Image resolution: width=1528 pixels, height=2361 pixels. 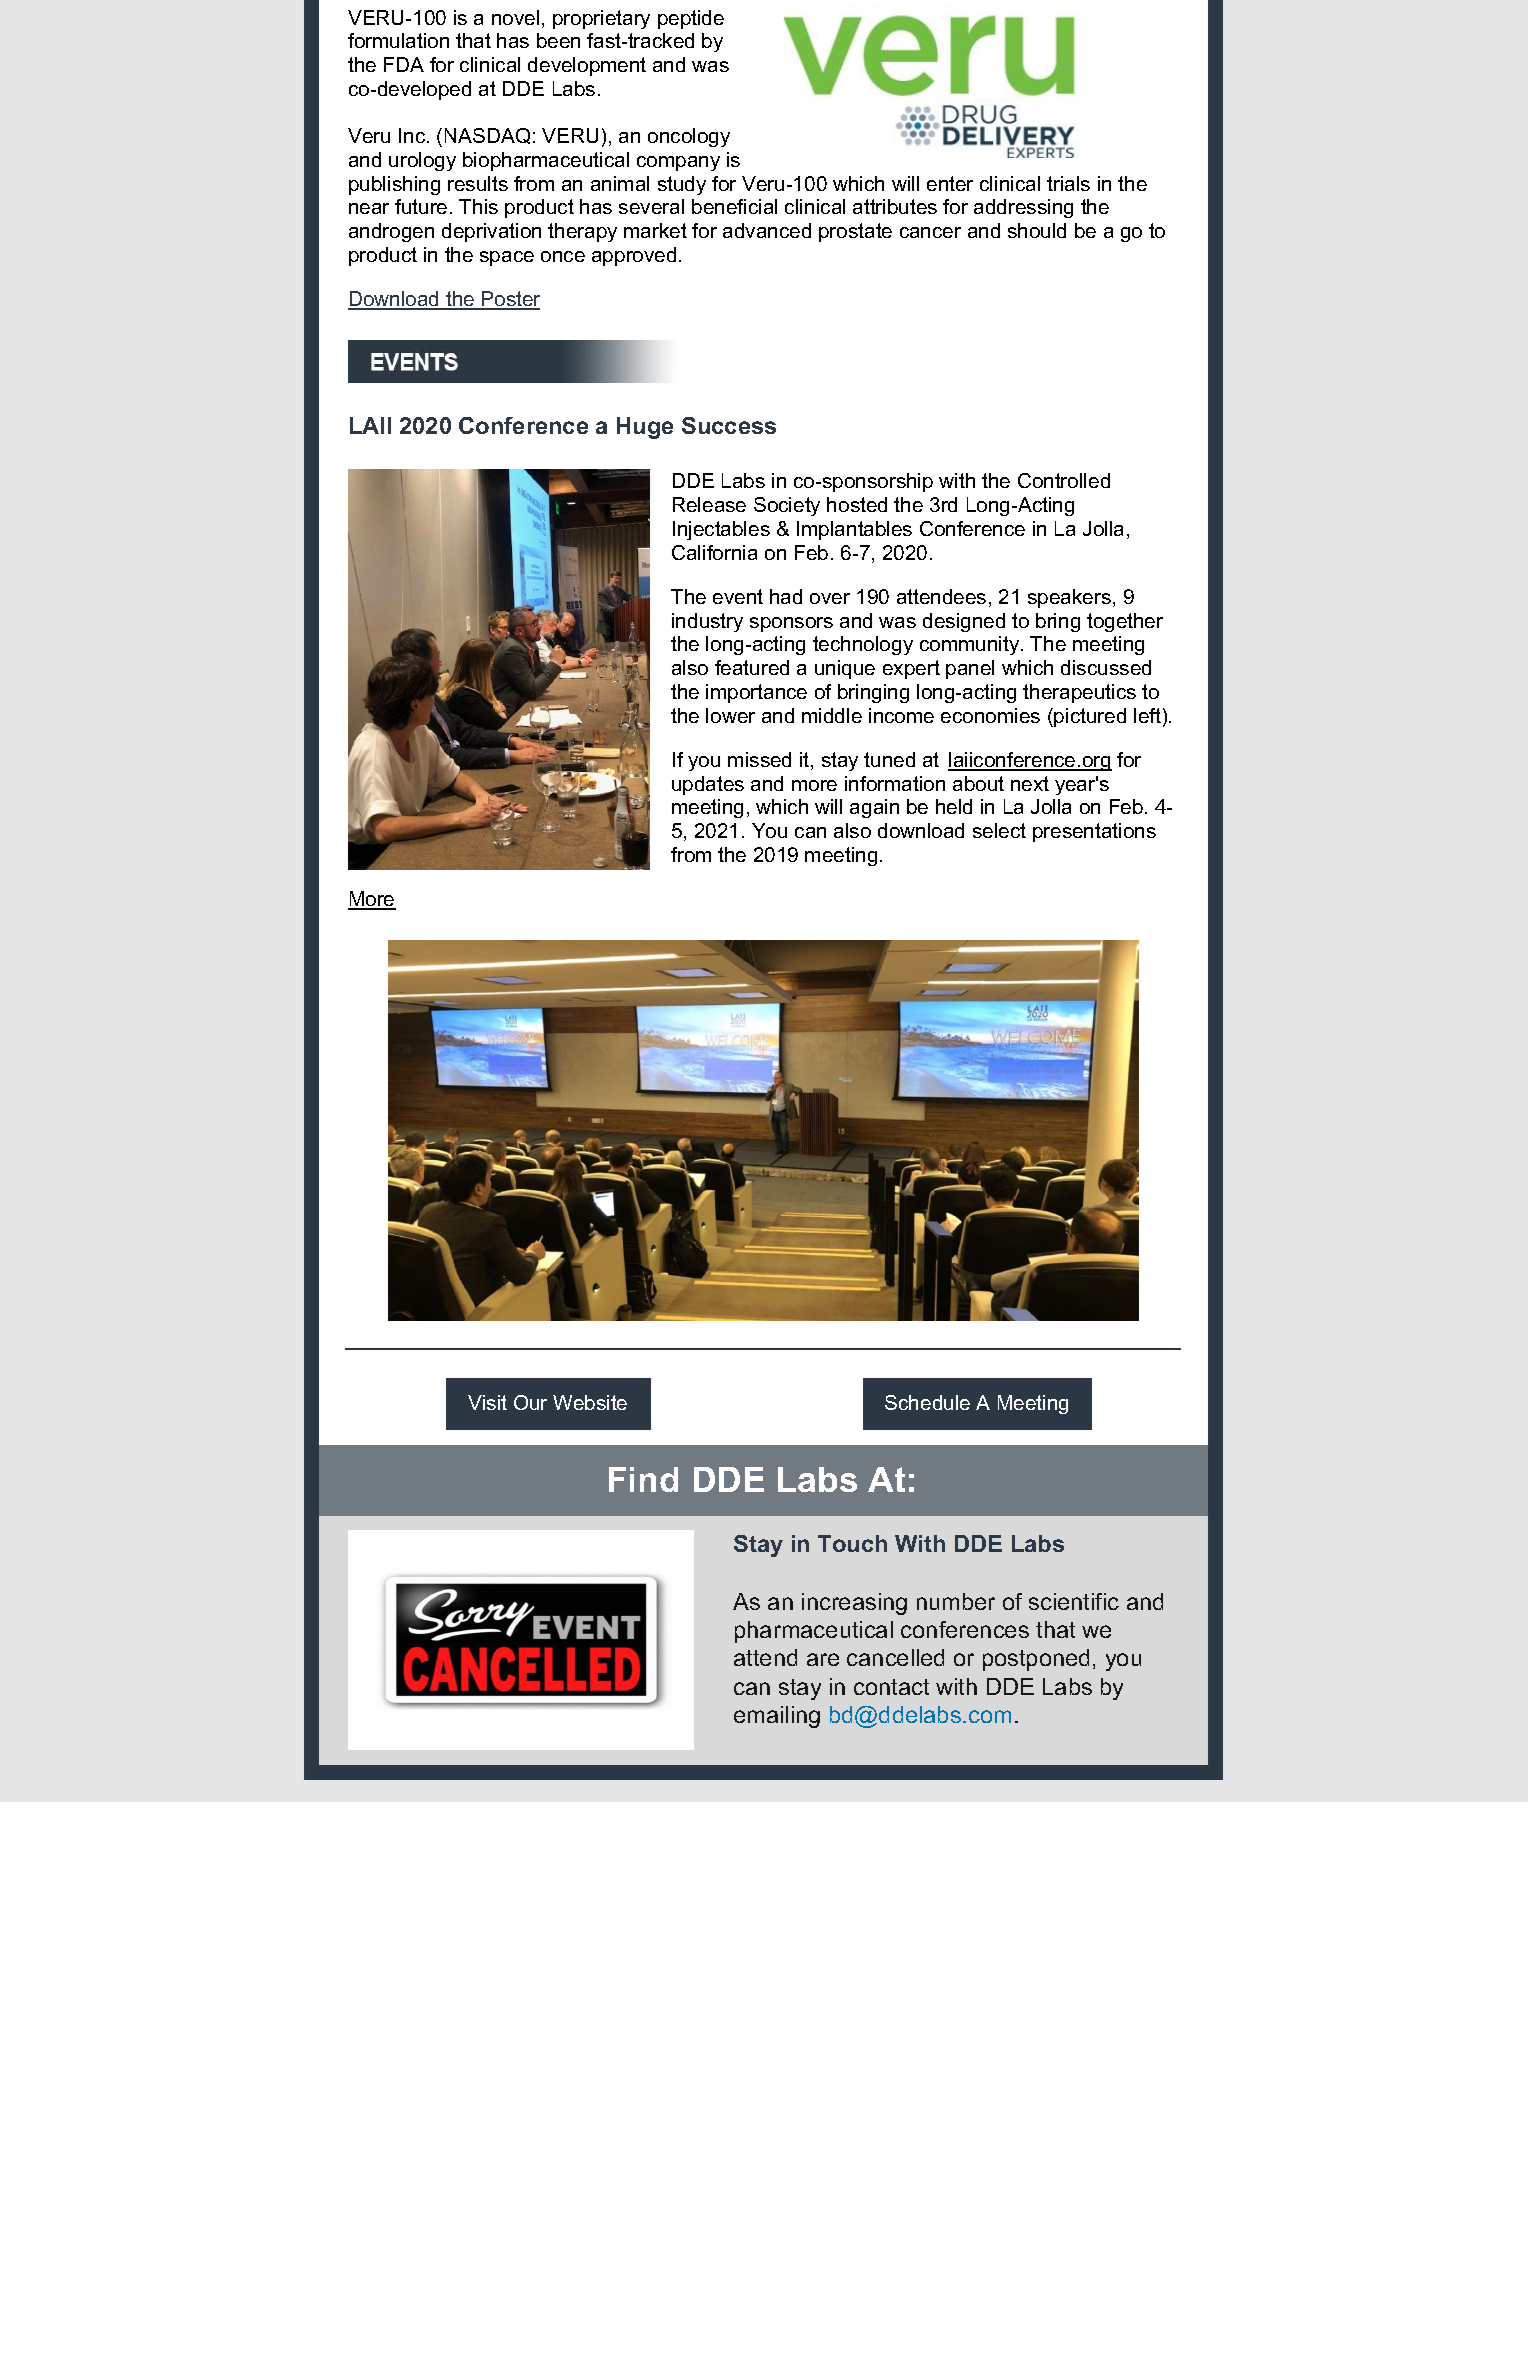 What do you see at coordinates (1094, 832) in the page?
I see `presentations` at bounding box center [1094, 832].
